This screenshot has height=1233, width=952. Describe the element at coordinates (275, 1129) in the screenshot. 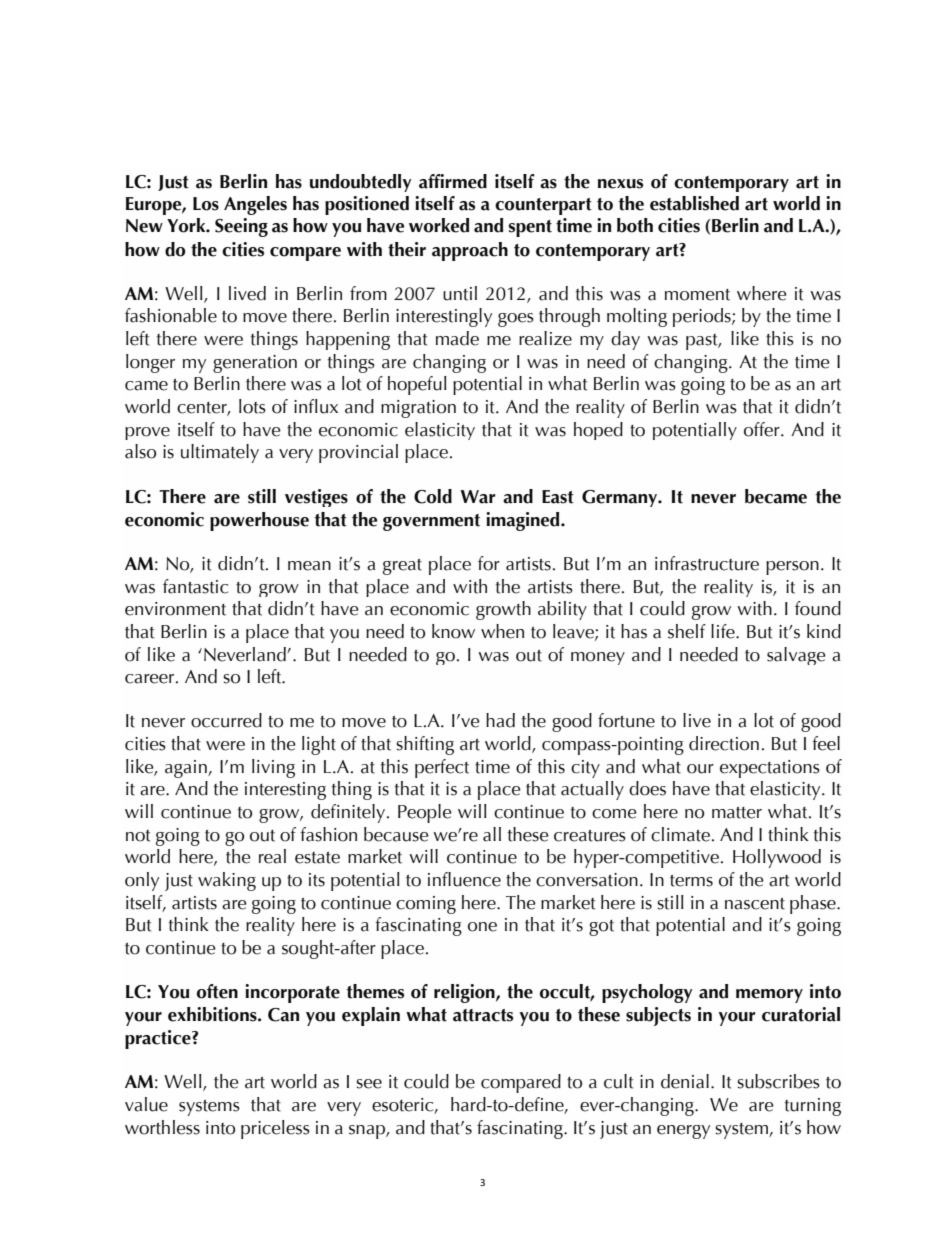

I see `priceless` at that location.
